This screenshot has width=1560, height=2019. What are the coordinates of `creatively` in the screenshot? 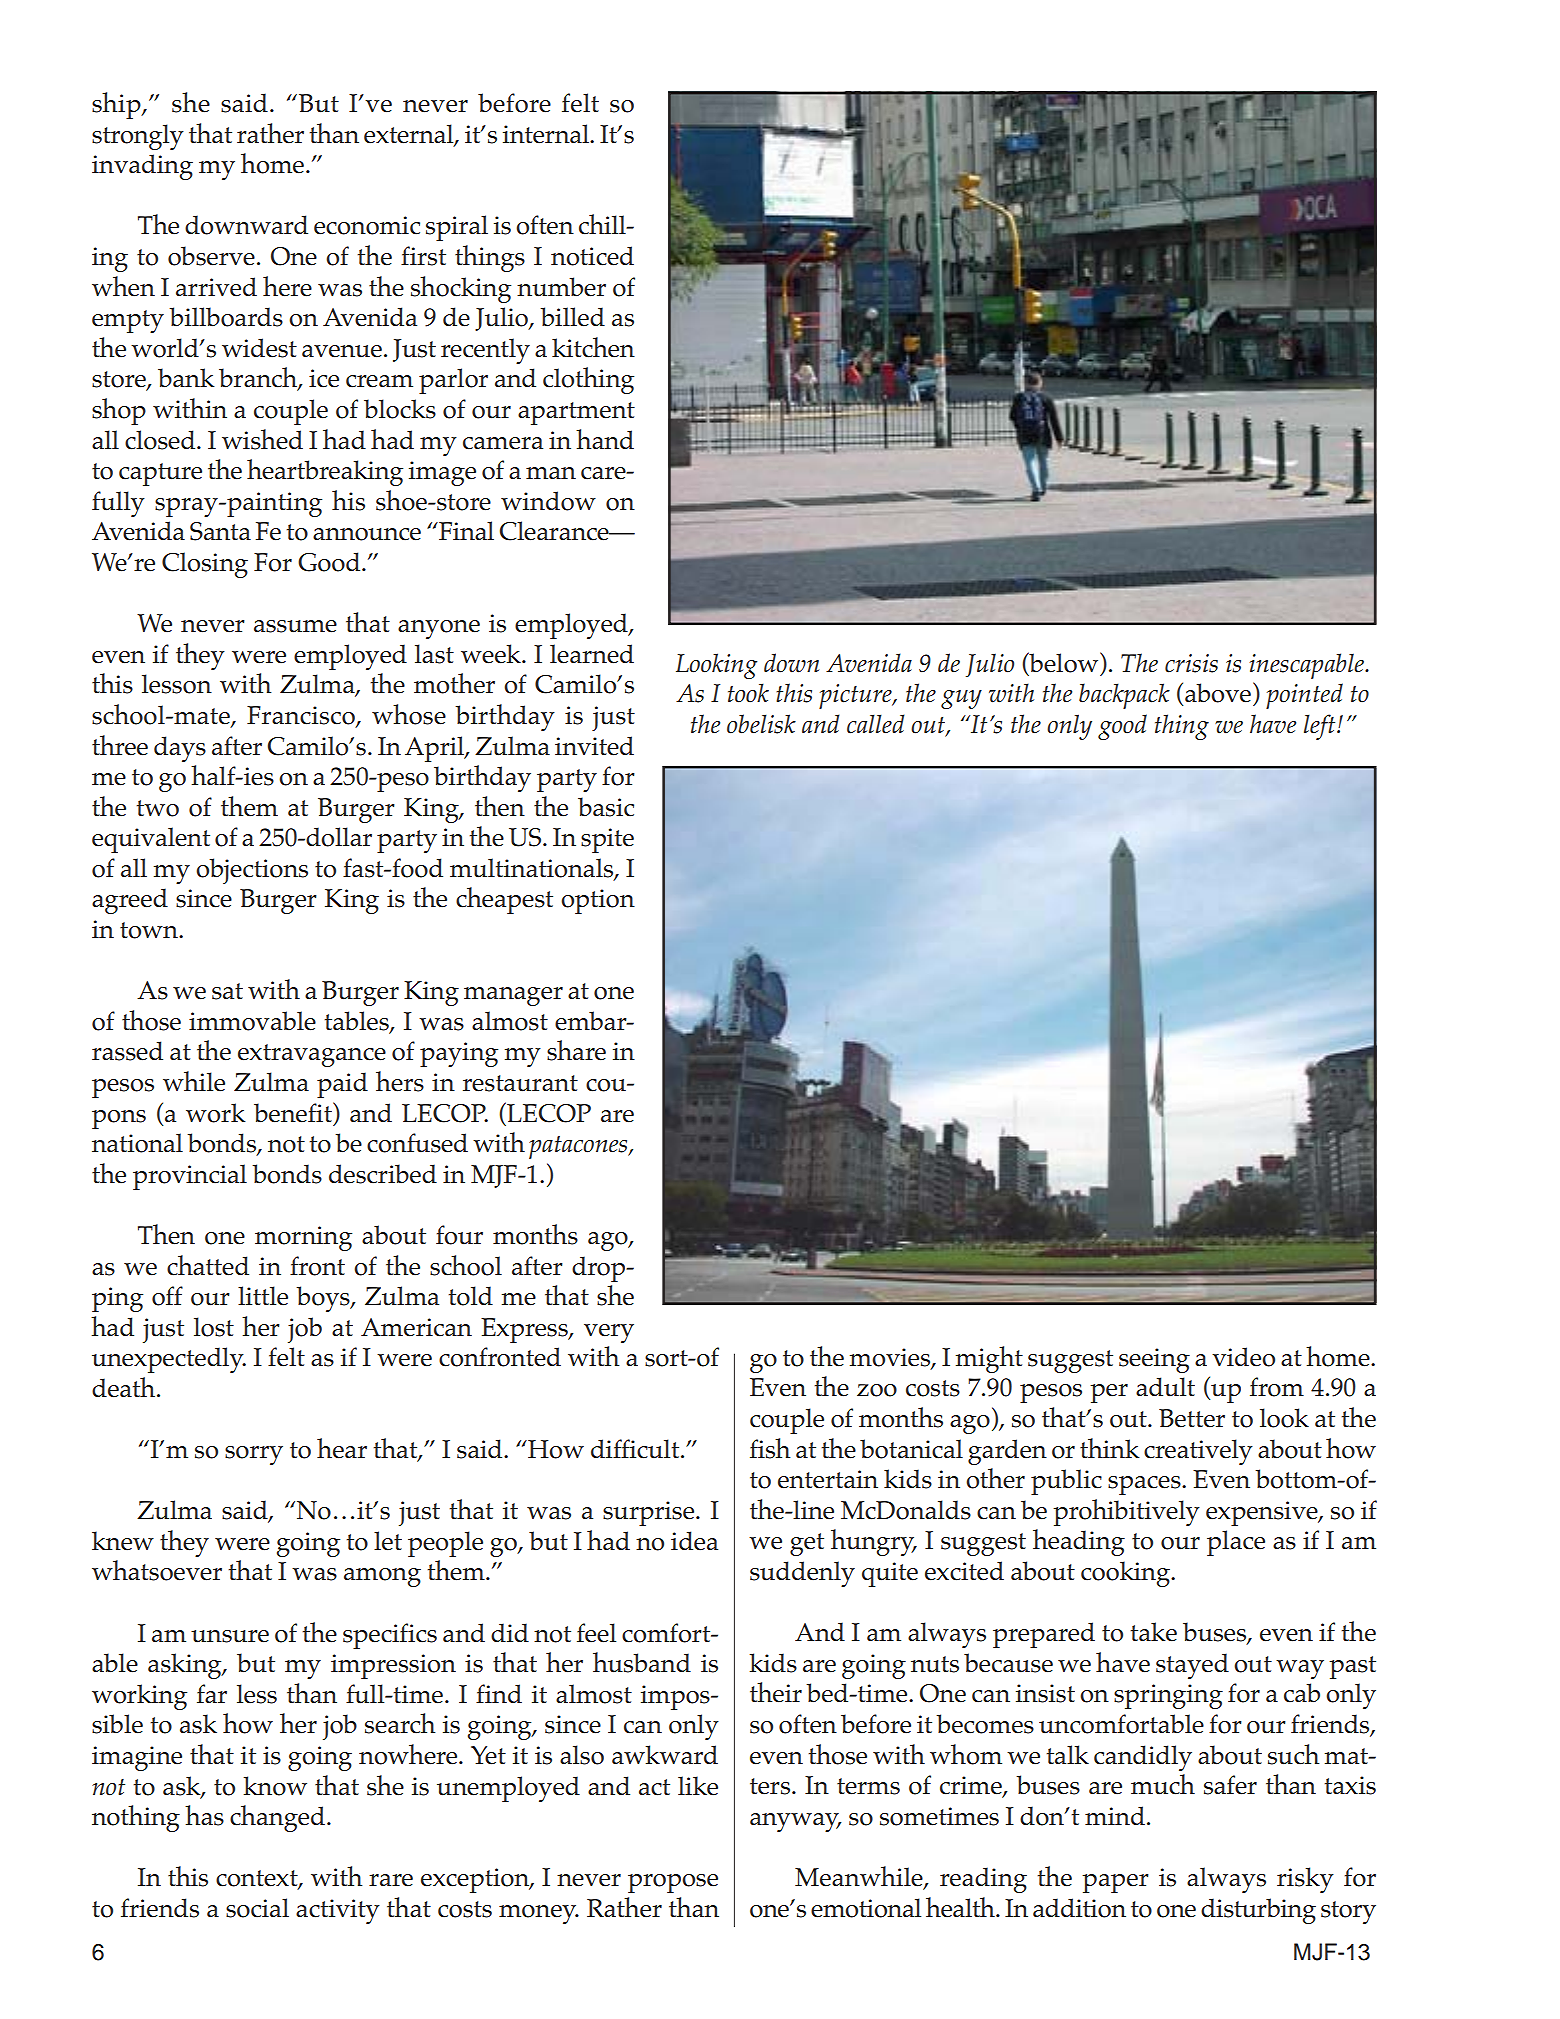 It's located at (1198, 1452).
